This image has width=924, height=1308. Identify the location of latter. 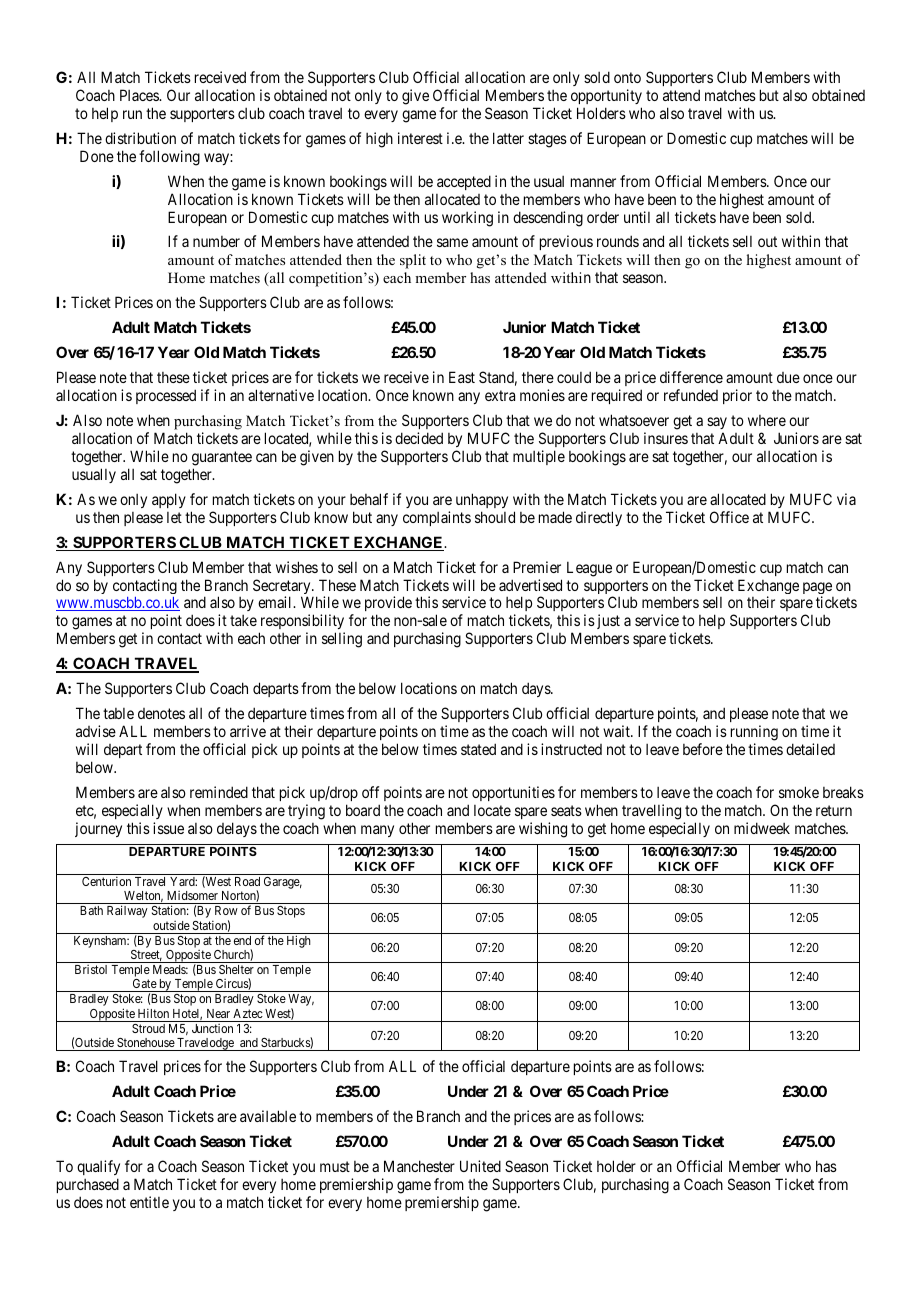
(508, 138).
